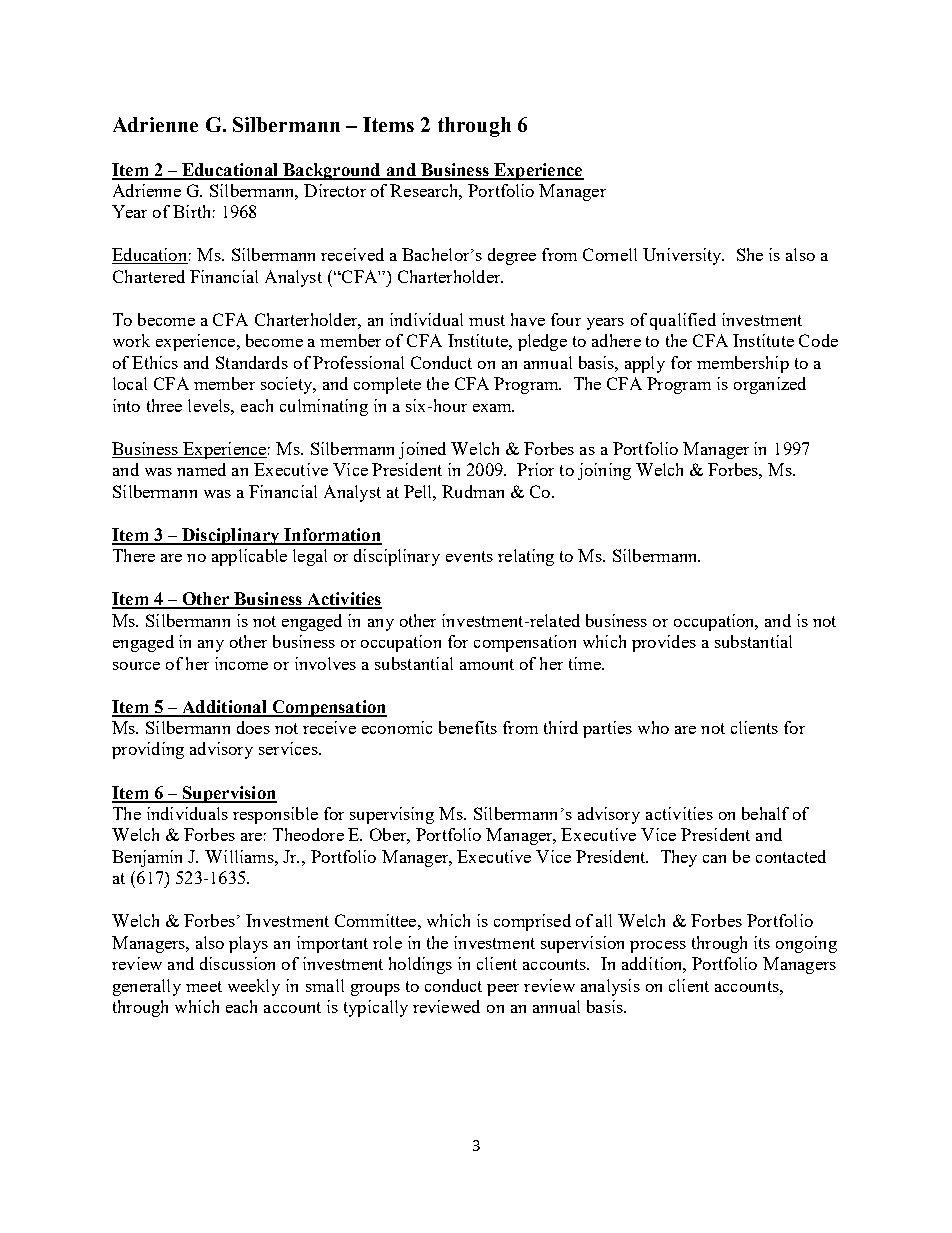 This screenshot has height=1233, width=952. What do you see at coordinates (664, 643) in the screenshot?
I see `provides` at bounding box center [664, 643].
